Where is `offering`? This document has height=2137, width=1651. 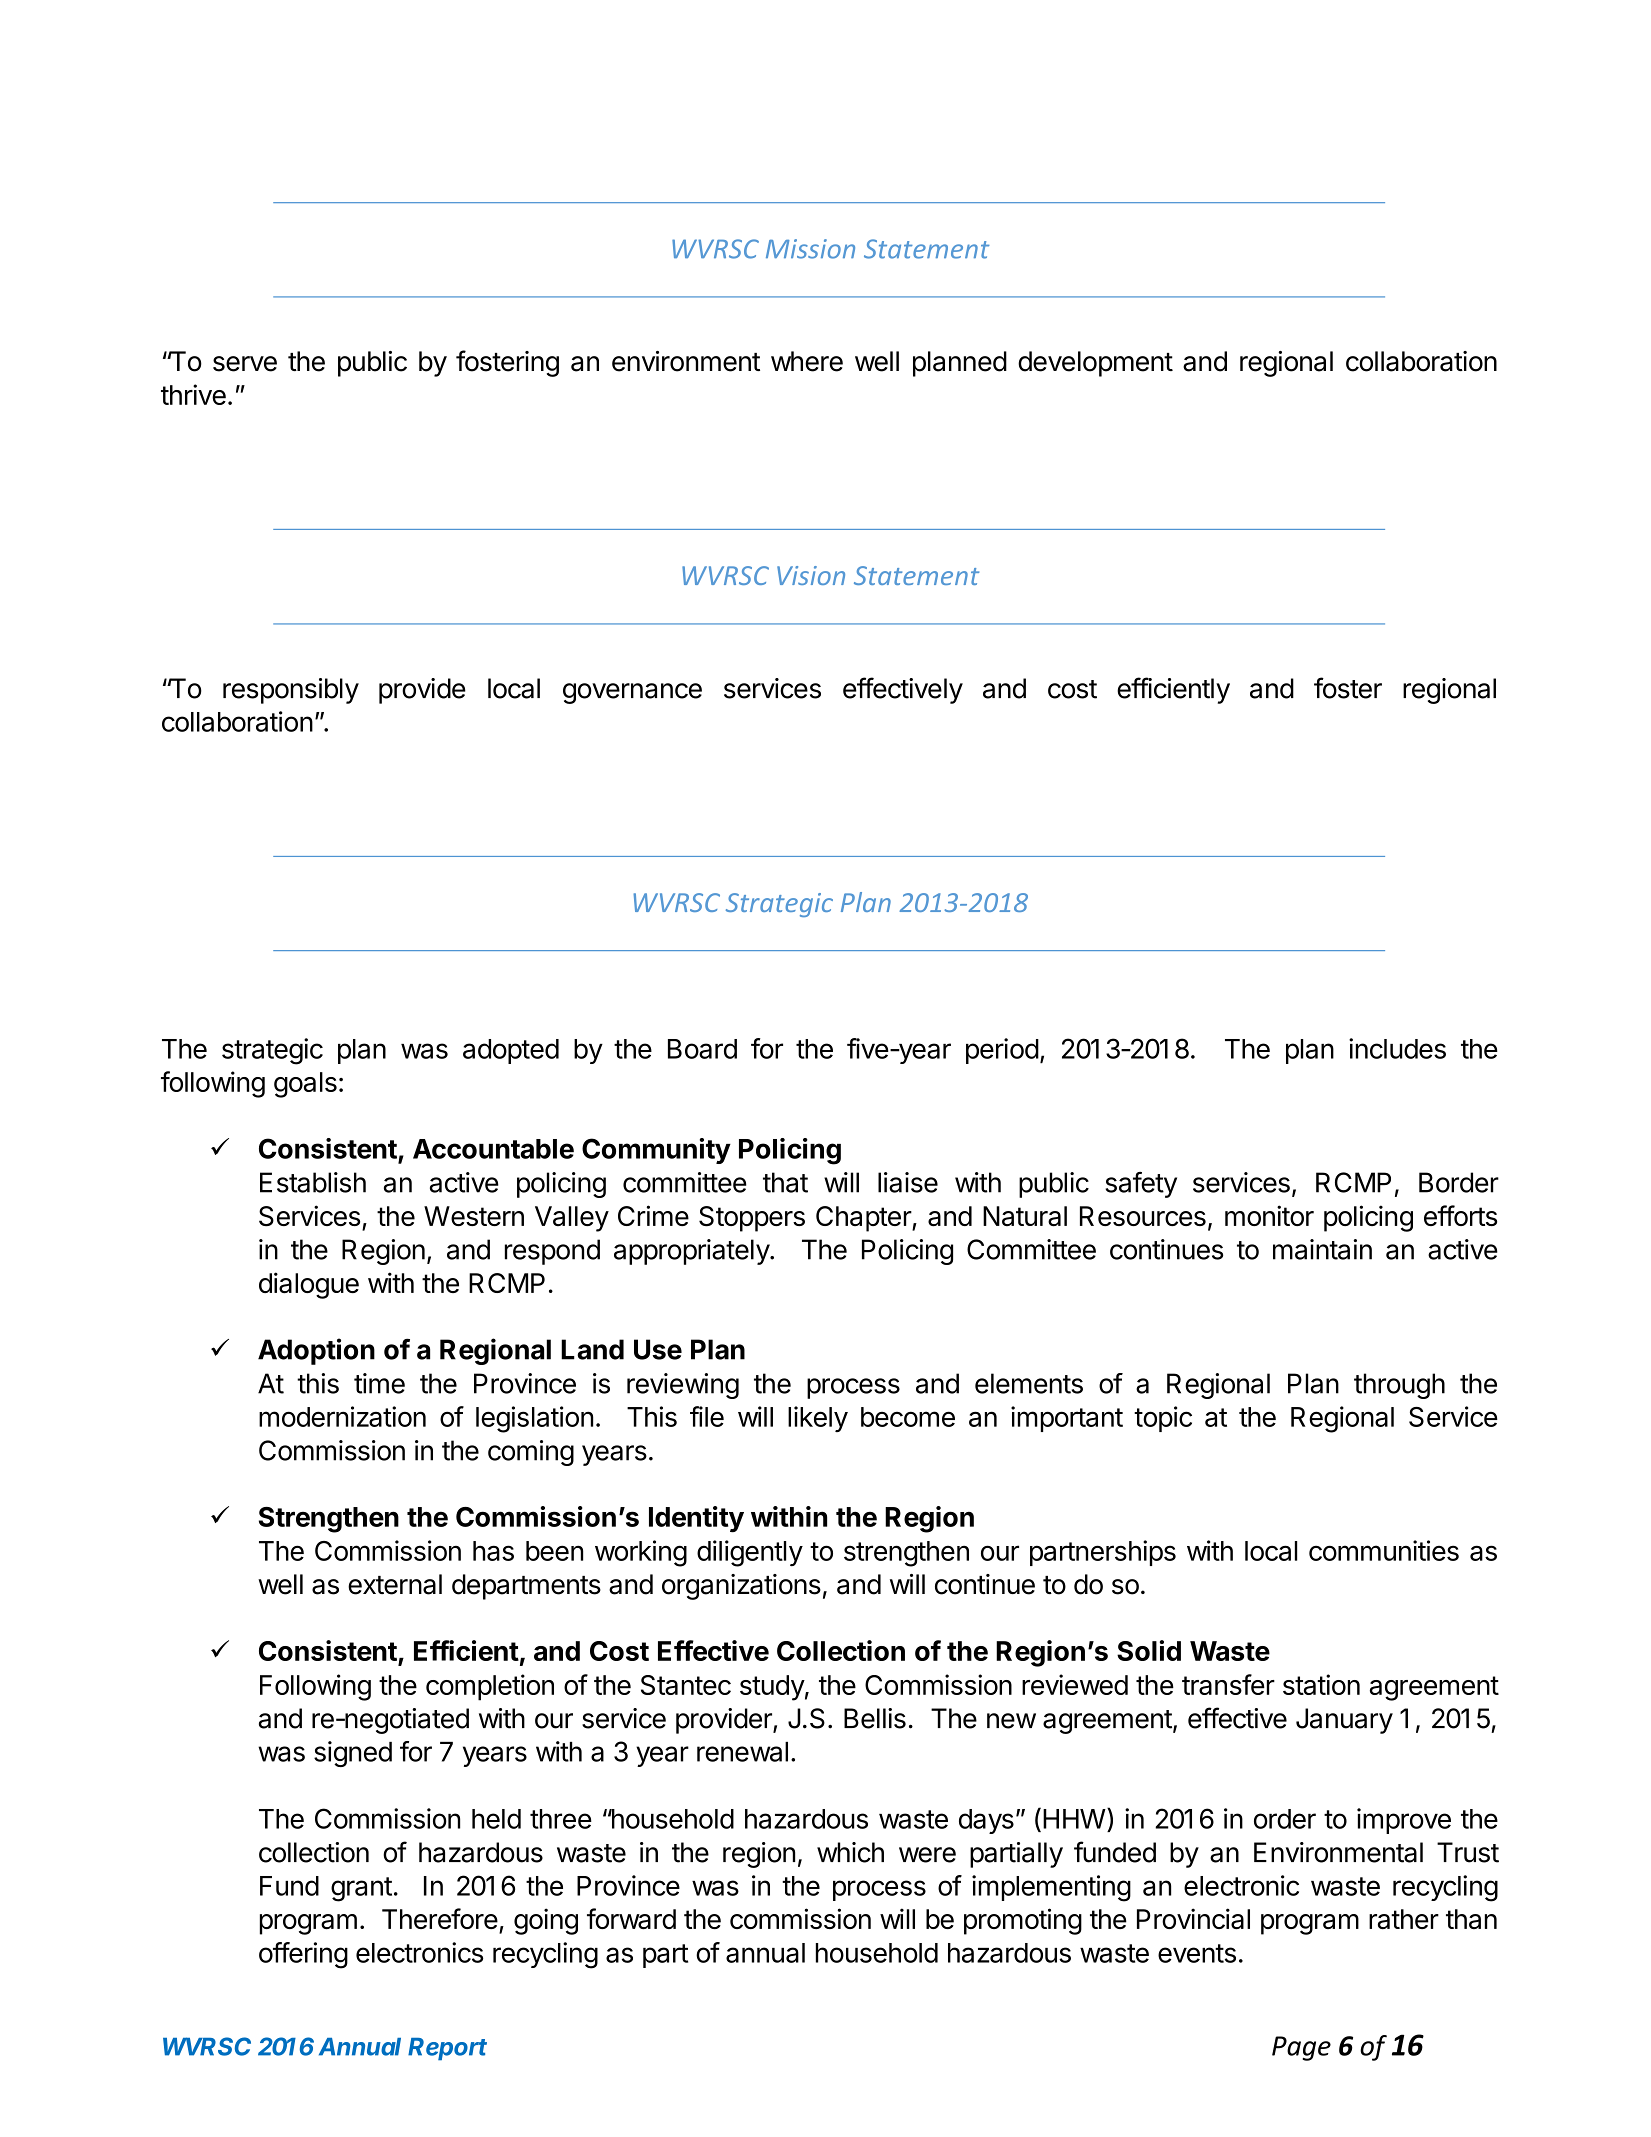 offering is located at coordinates (303, 1955).
